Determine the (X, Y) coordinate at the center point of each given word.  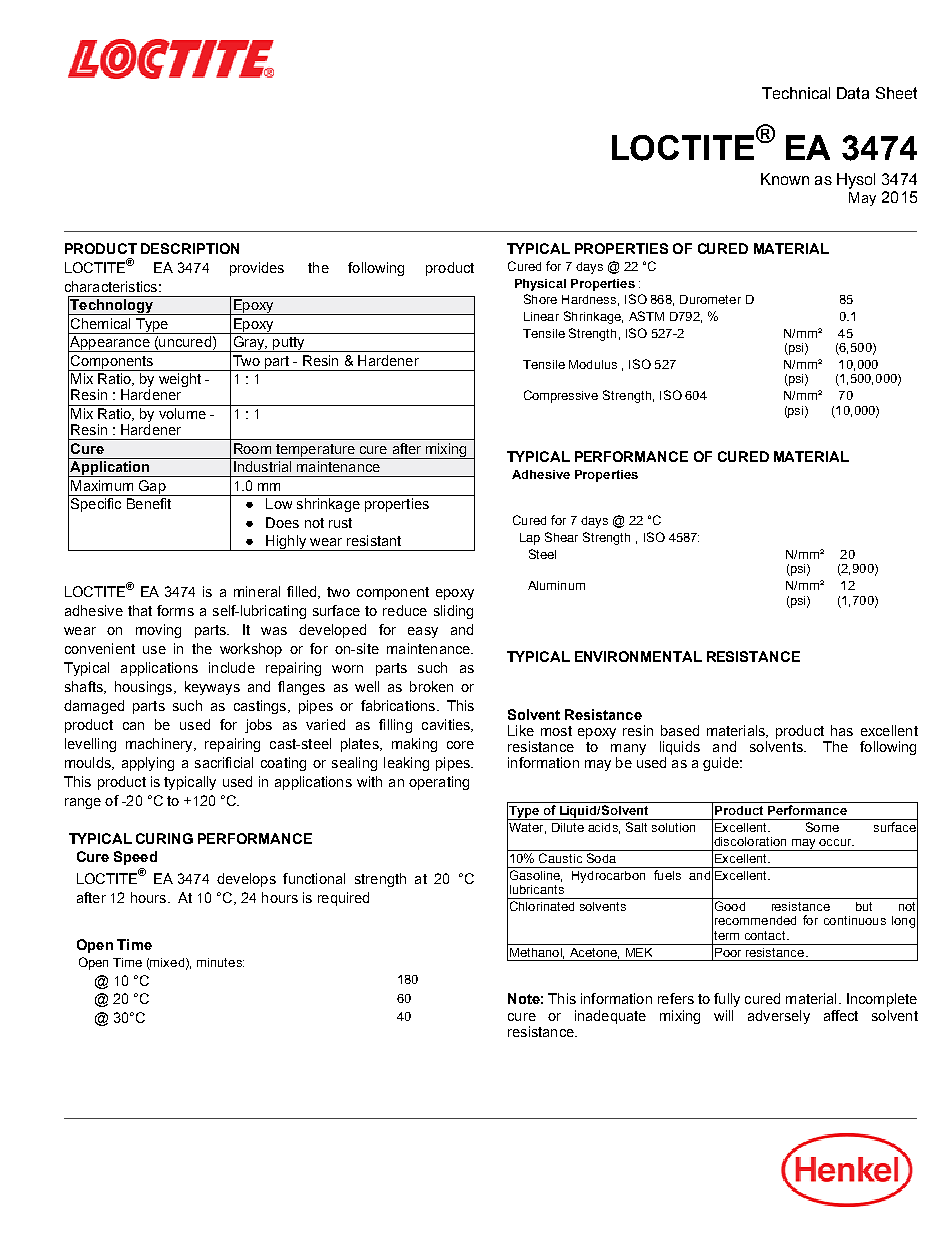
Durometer (710, 299)
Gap (152, 488)
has (842, 730)
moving (158, 631)
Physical (540, 285)
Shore (540, 299)
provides (257, 269)
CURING (164, 838)
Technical (796, 93)
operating (439, 783)
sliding (453, 612)
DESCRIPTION (190, 248)
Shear (561, 537)
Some (822, 827)
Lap (530, 539)
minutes (220, 962)
